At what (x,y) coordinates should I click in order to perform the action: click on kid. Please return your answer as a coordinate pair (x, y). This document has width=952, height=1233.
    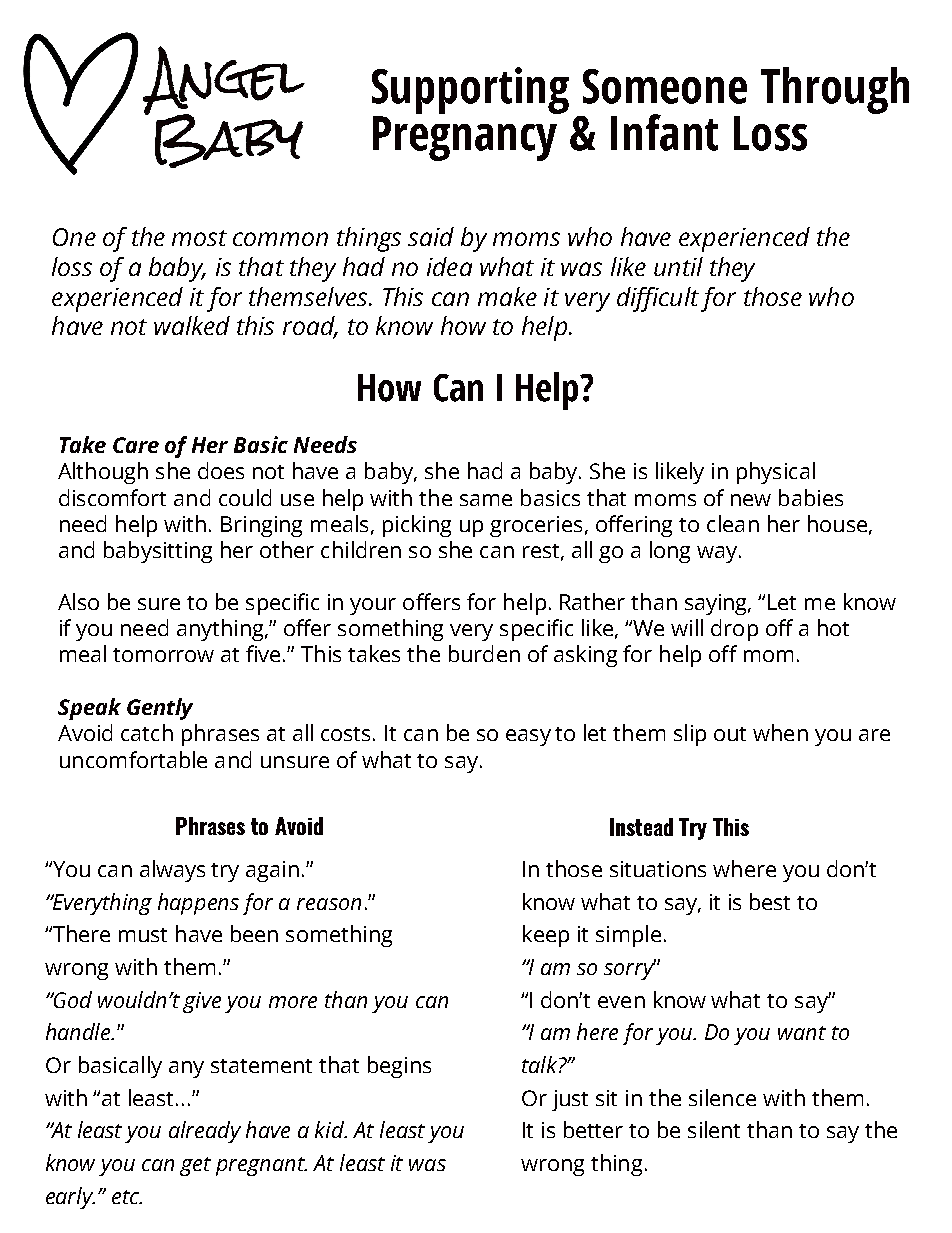
    Looking at the image, I should click on (331, 1129).
